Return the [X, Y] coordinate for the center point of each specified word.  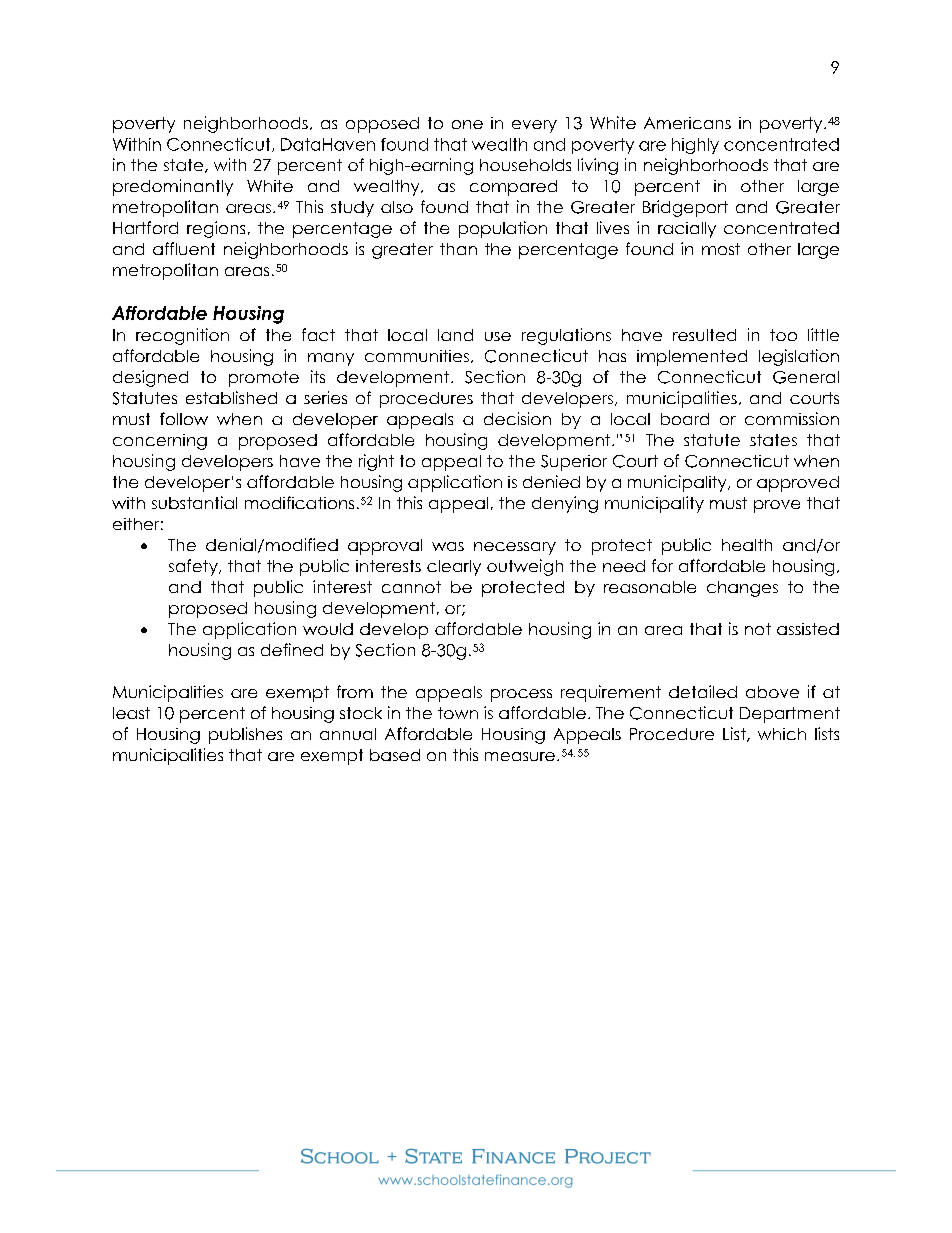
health [747, 545]
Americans [687, 123]
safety [194, 567]
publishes [245, 735]
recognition [182, 336]
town [458, 713]
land [455, 335]
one [467, 124]
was [448, 546]
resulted [704, 335]
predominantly [173, 187]
